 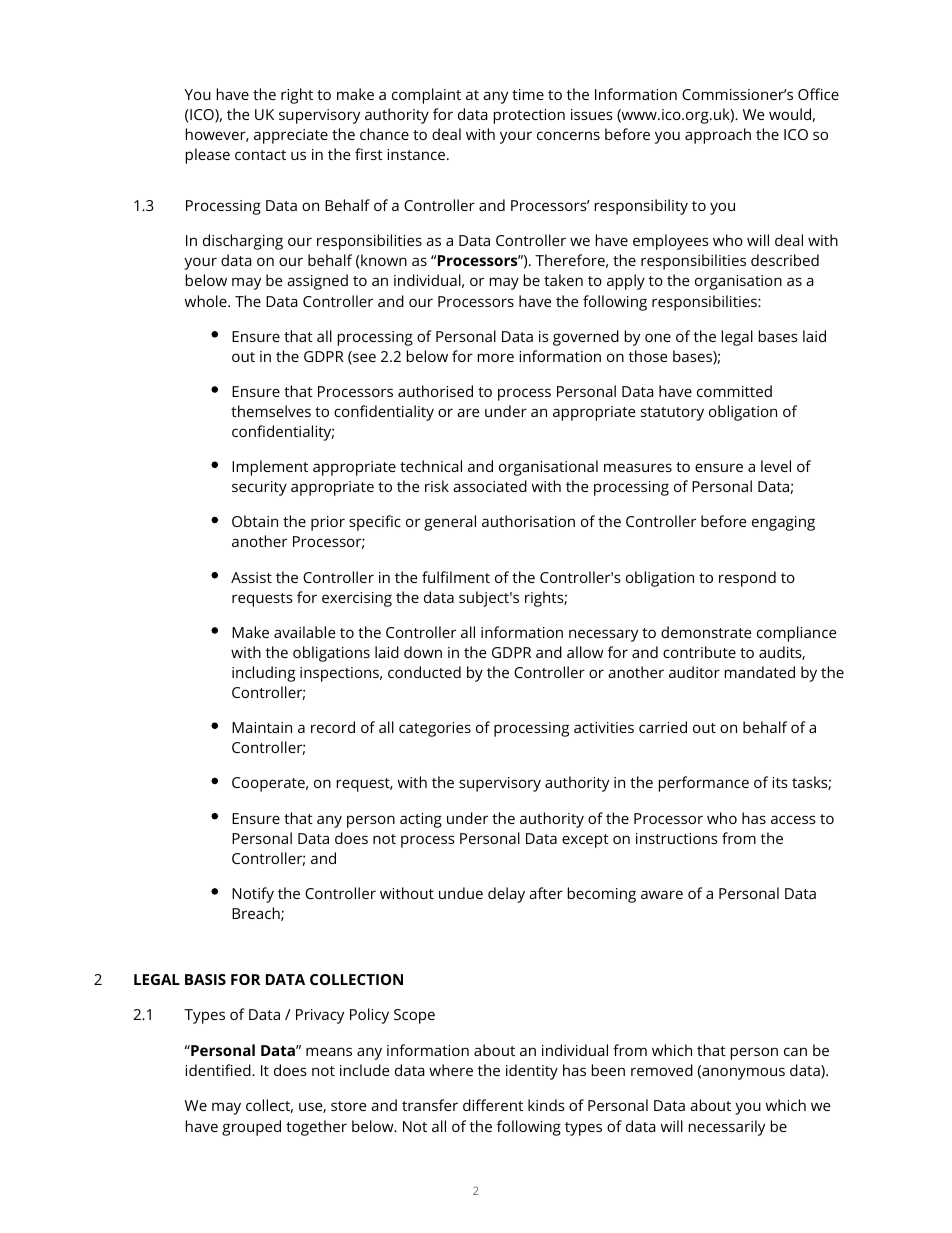 What do you see at coordinates (493, 1105) in the document?
I see `different` at bounding box center [493, 1105].
